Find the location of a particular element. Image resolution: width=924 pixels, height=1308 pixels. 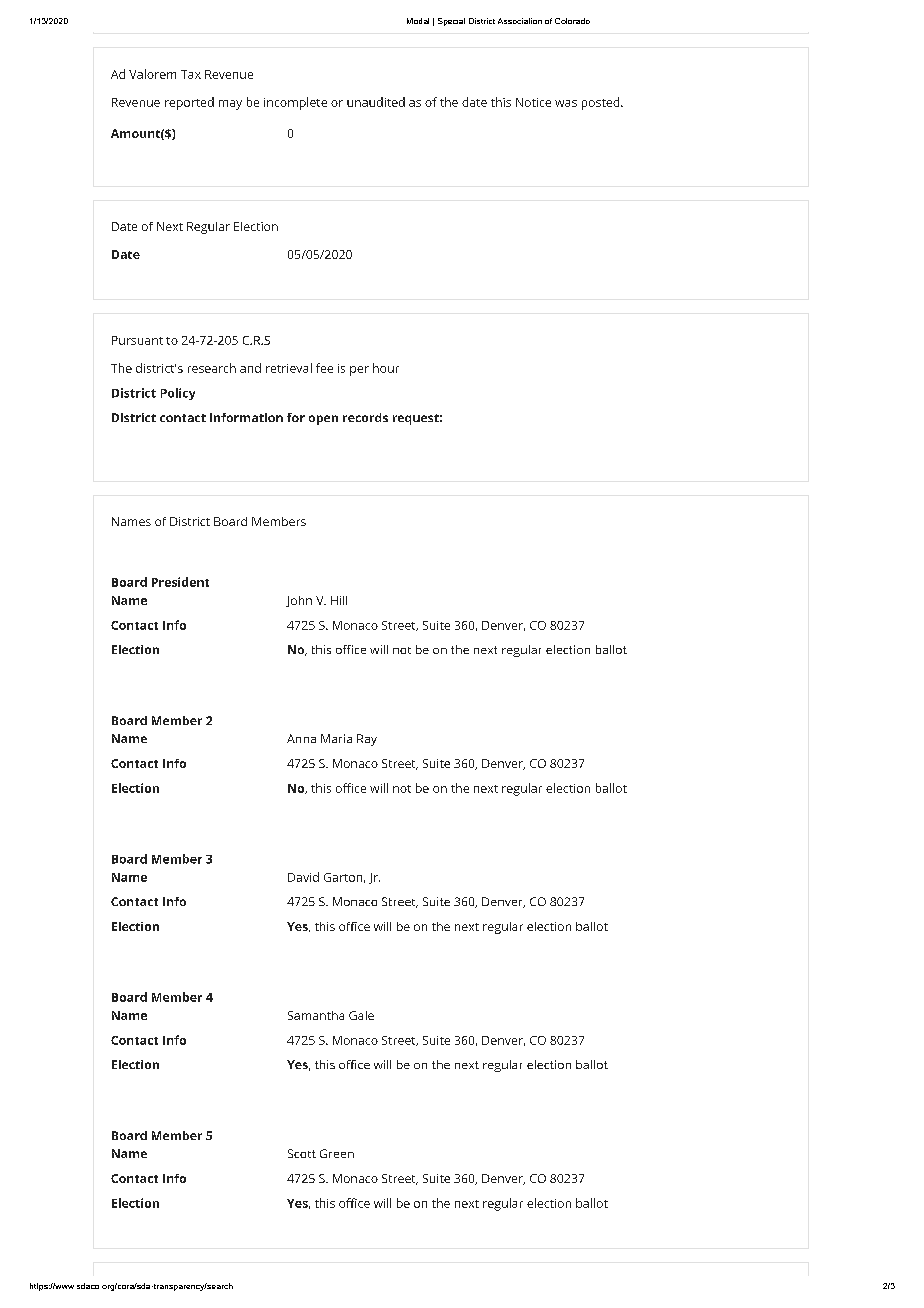

Association is located at coordinates (520, 21).
